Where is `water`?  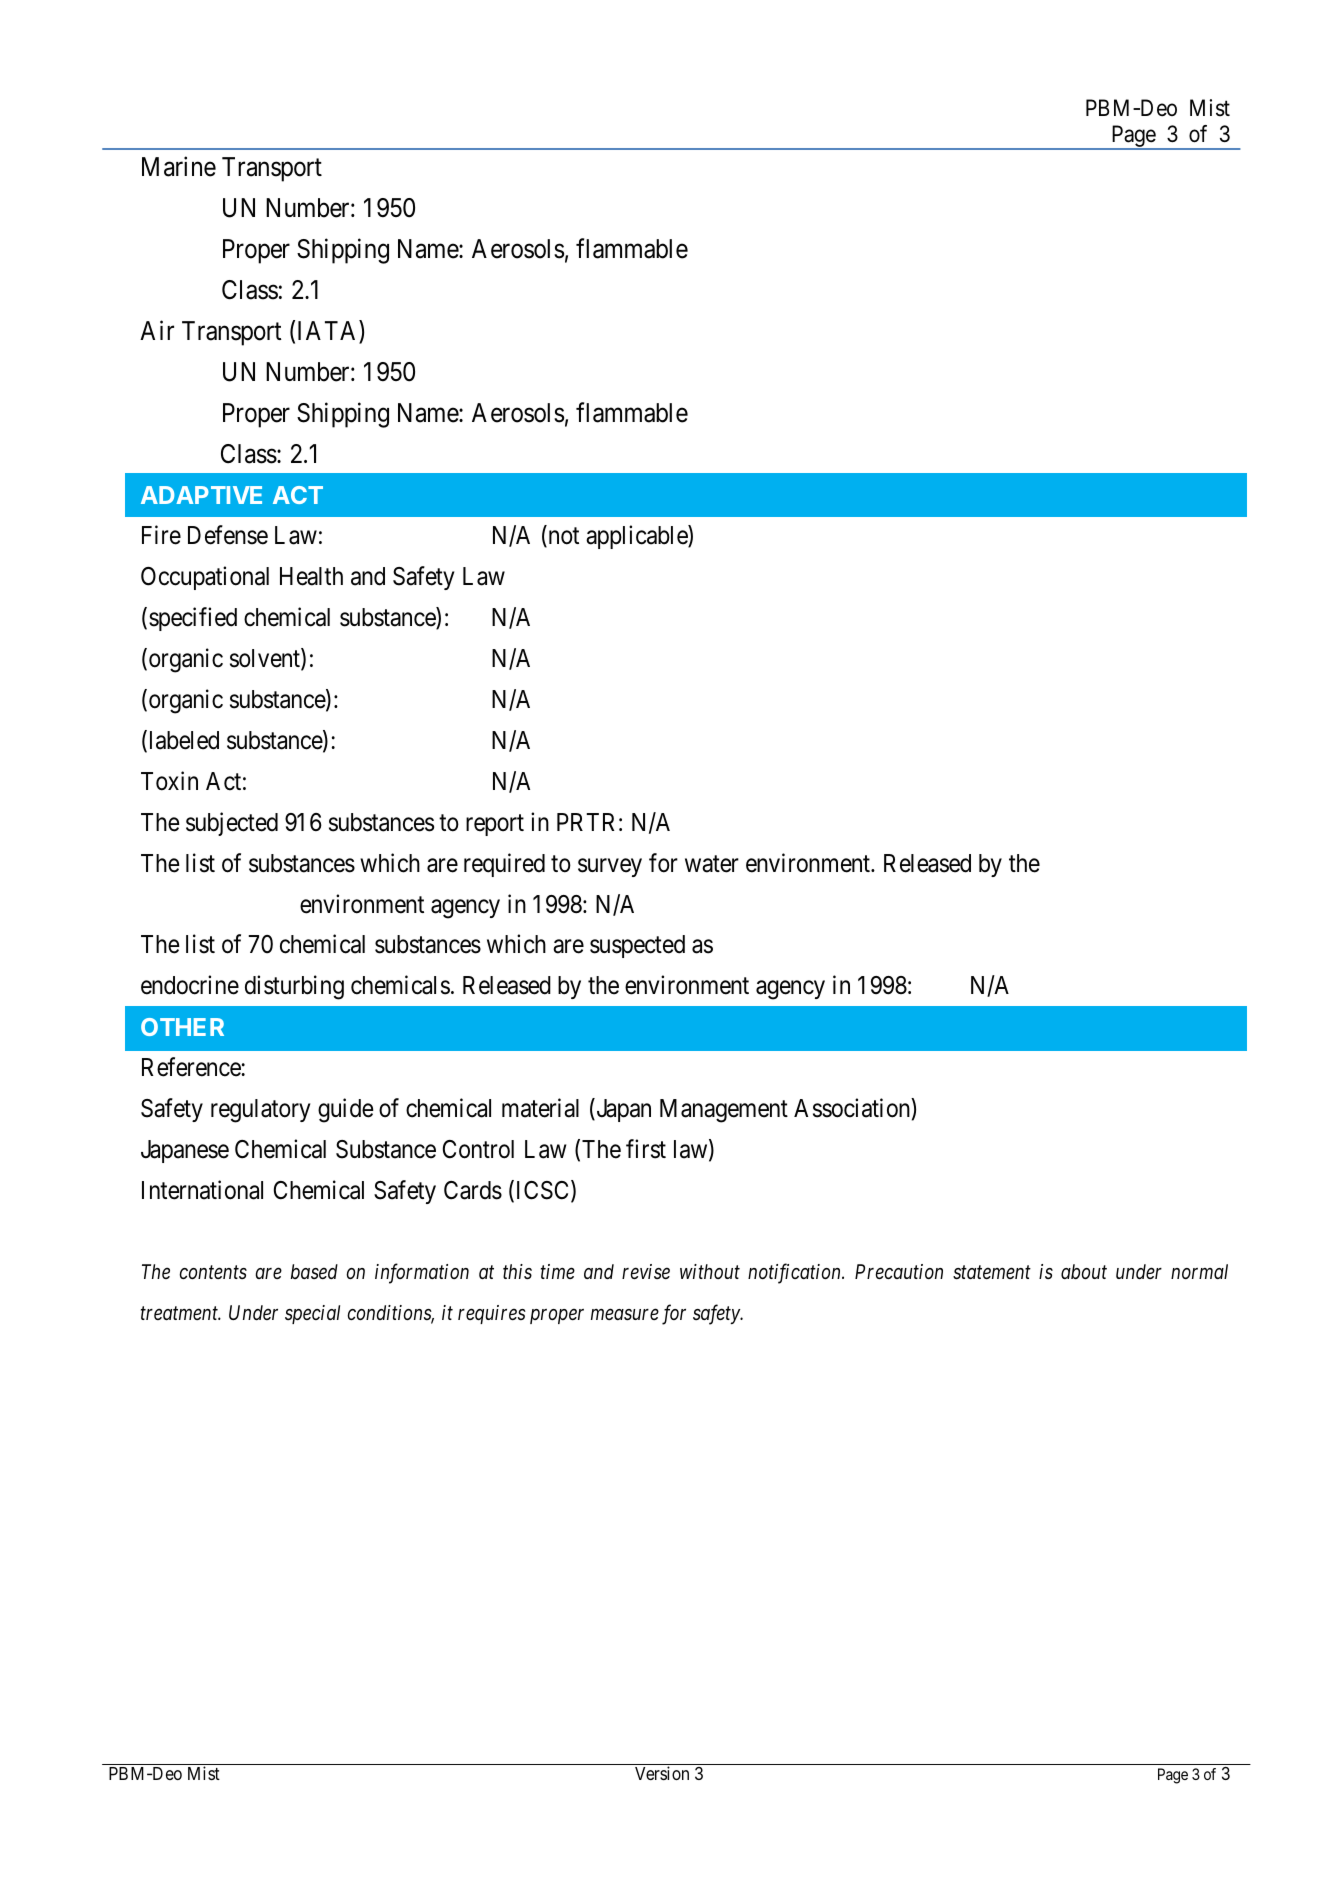 water is located at coordinates (712, 864).
